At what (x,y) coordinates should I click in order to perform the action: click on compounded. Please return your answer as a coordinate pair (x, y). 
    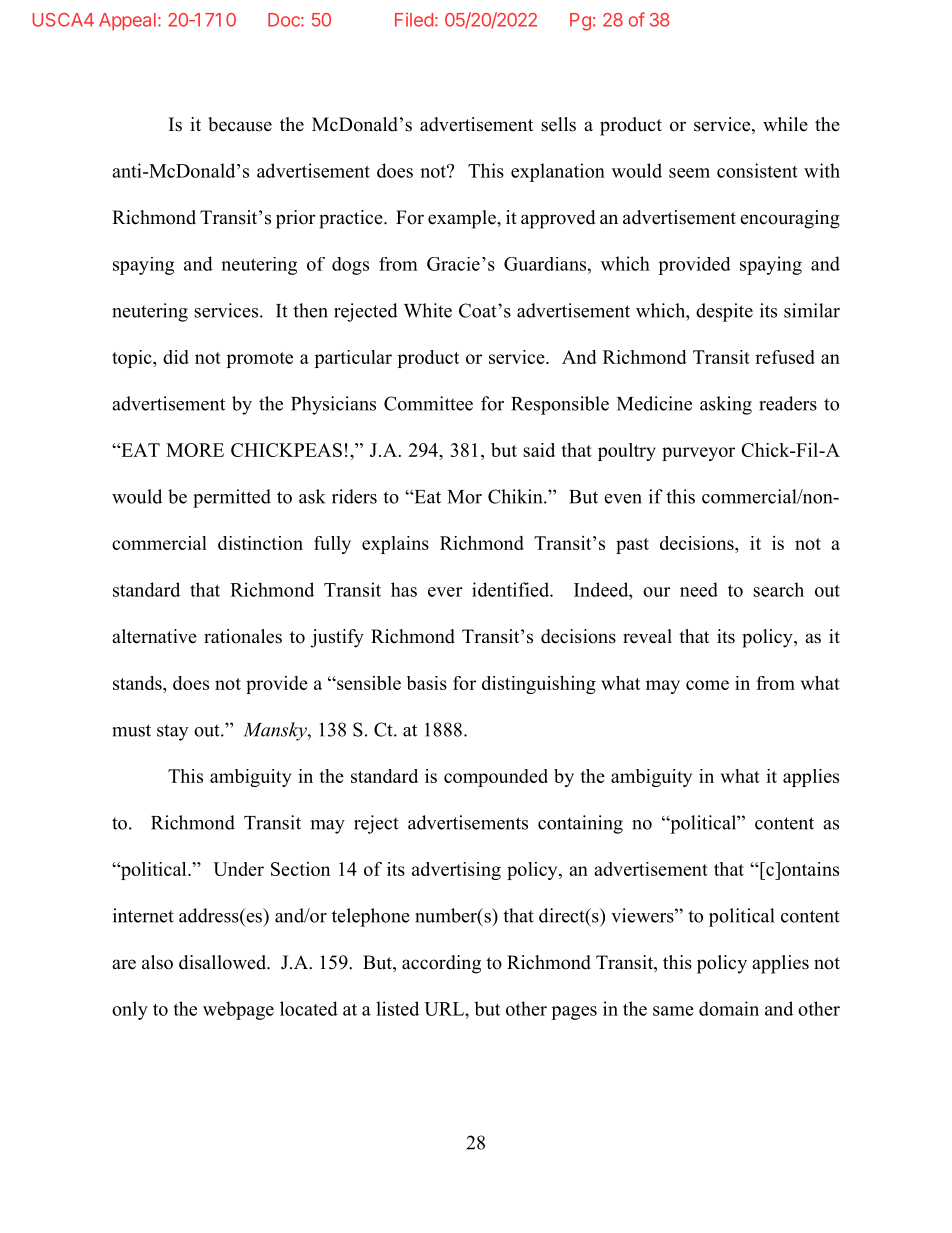
    Looking at the image, I should click on (496, 778).
